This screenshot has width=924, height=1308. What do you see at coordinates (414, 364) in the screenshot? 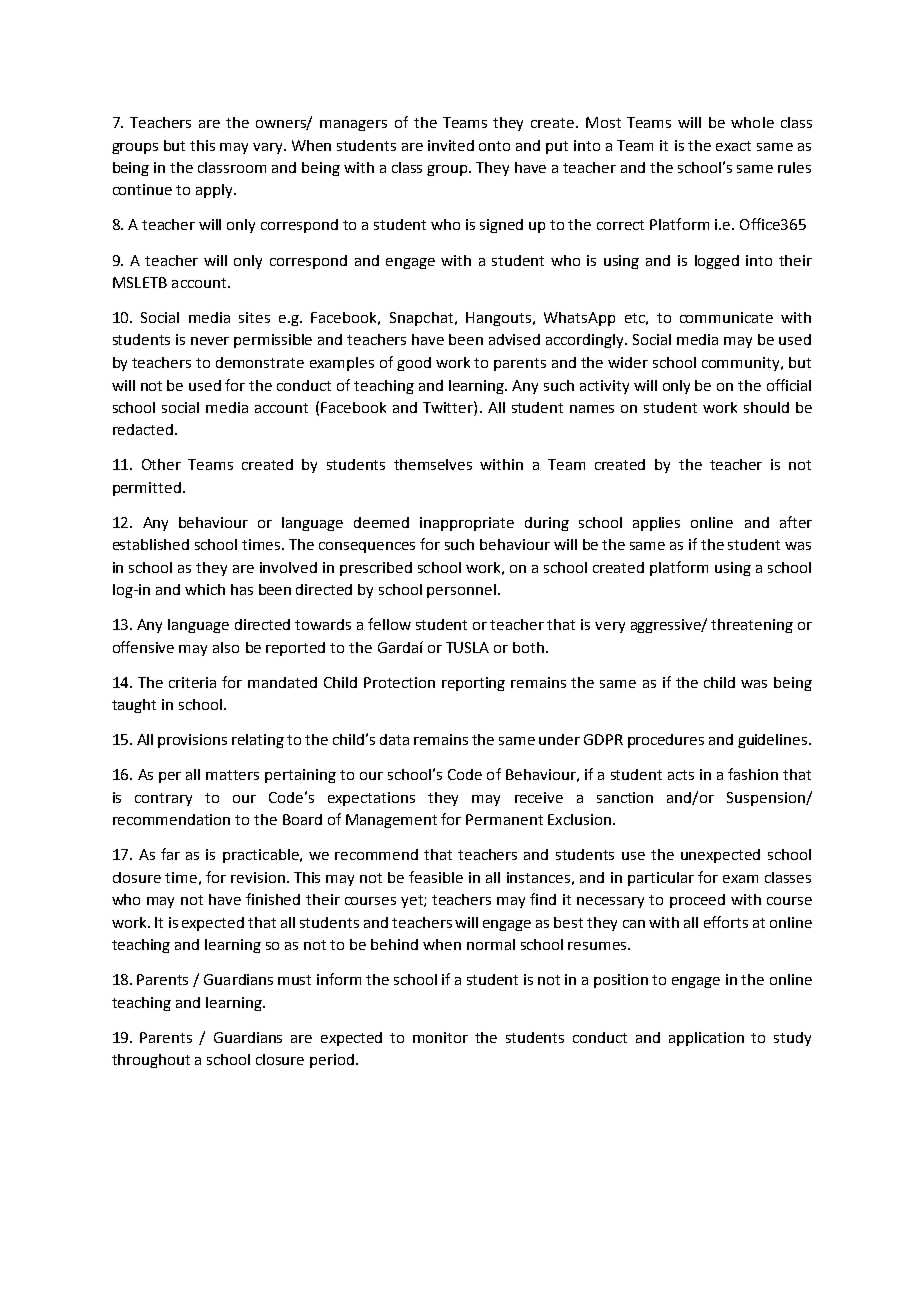
I see `good` at bounding box center [414, 364].
